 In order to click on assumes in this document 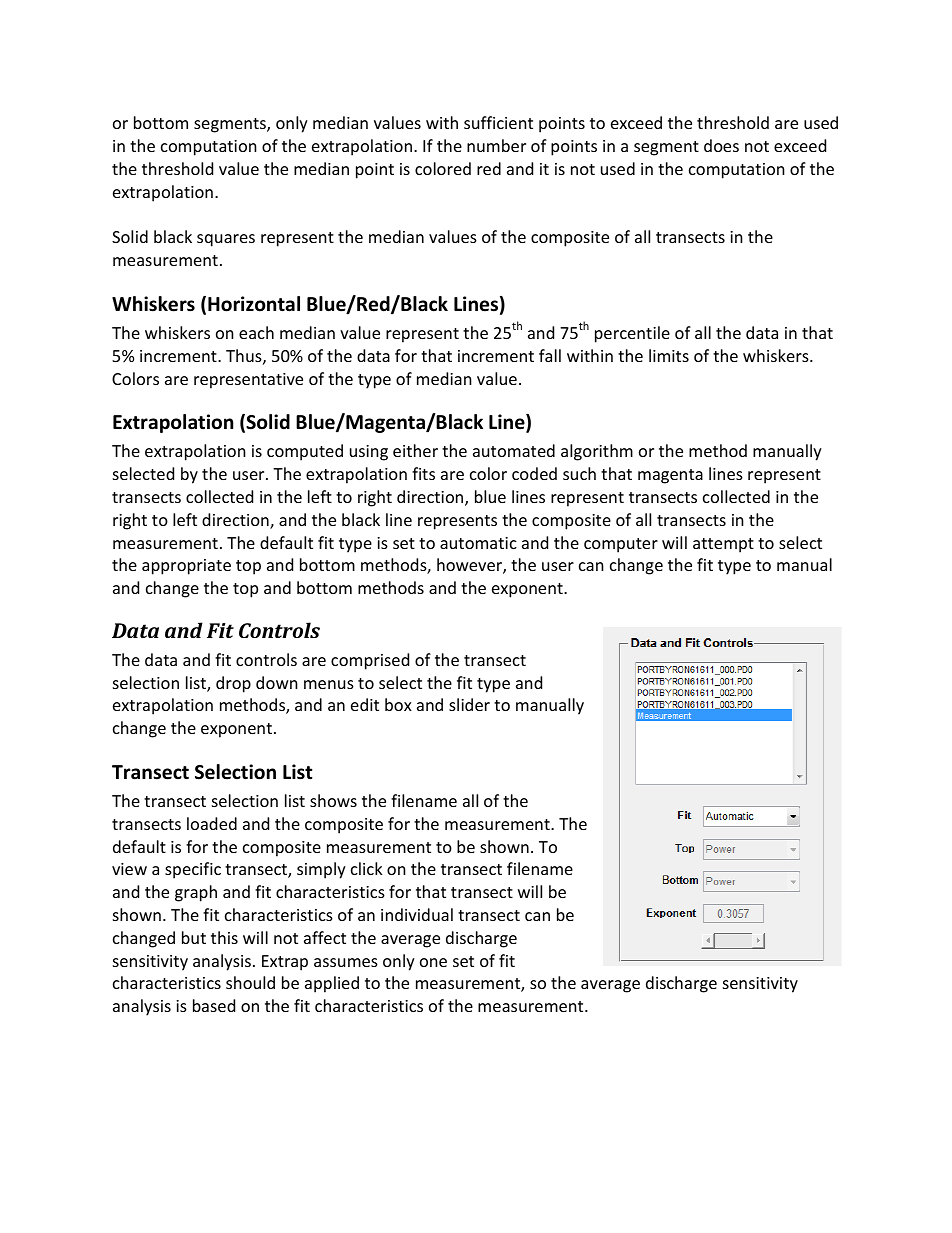, I will do `click(346, 962)`.
